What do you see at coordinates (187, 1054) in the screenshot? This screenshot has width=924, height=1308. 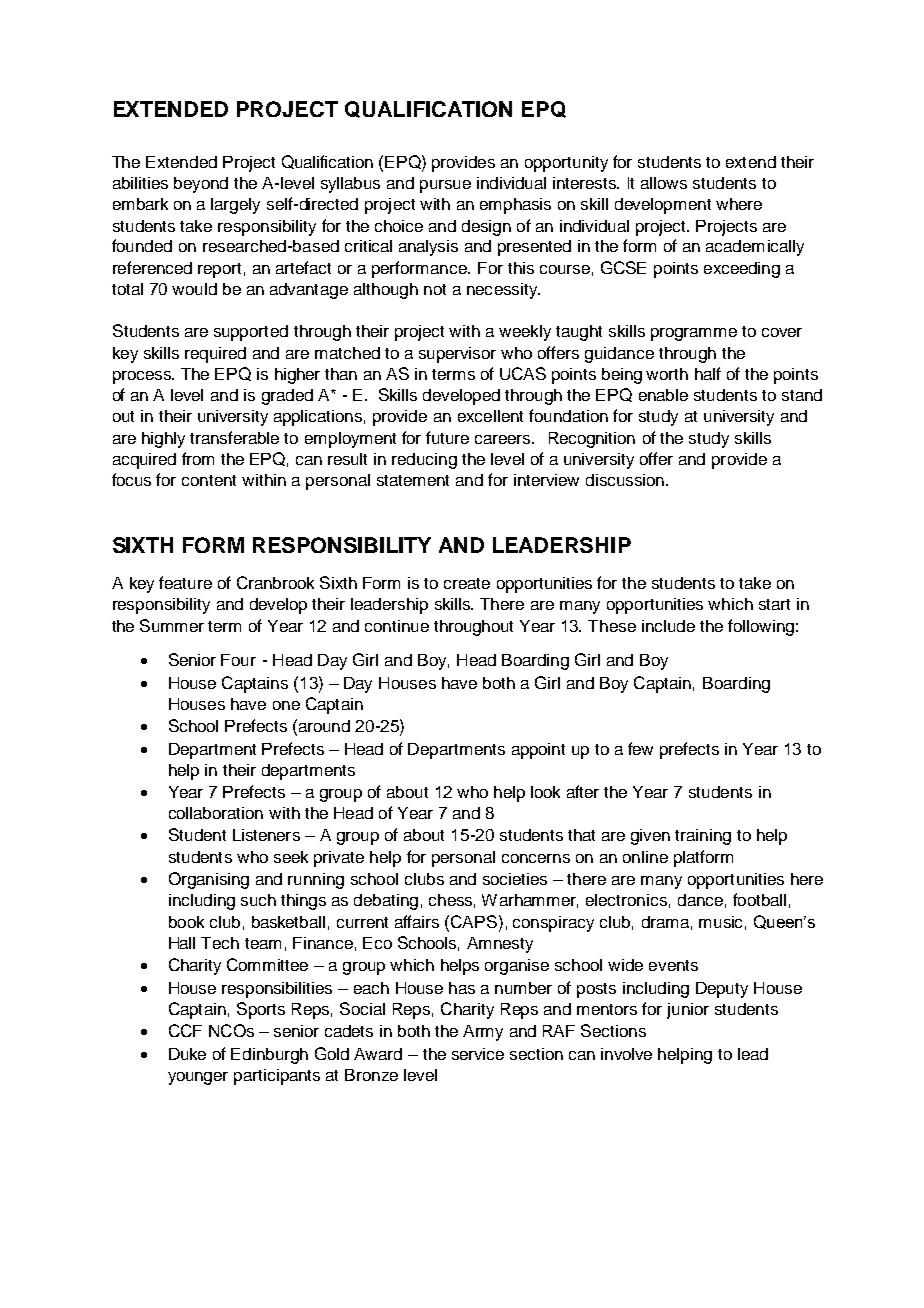 I see `Duke` at bounding box center [187, 1054].
